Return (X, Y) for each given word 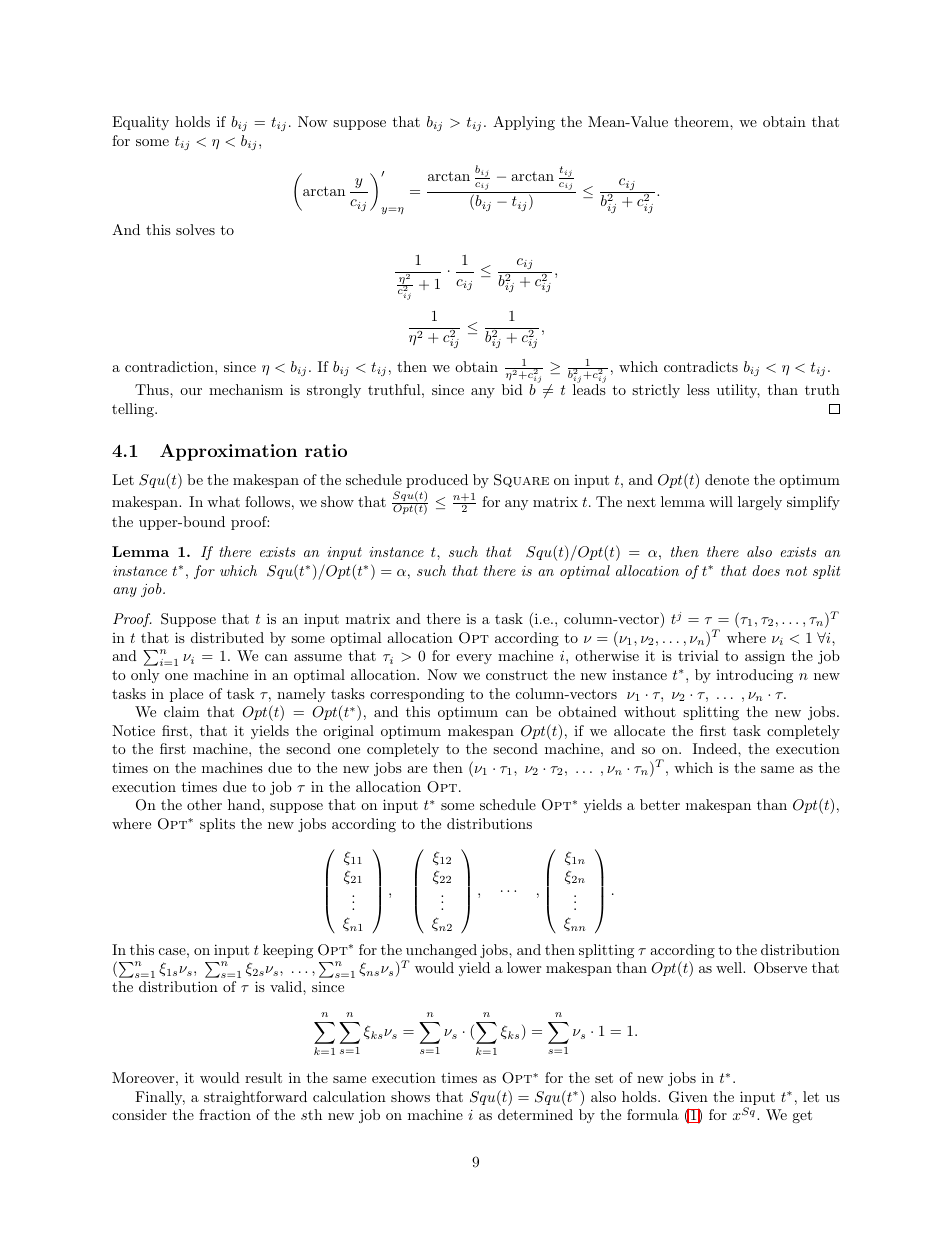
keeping (288, 951)
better (660, 804)
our (191, 391)
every (474, 659)
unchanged (440, 952)
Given (688, 1097)
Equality (140, 123)
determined (535, 1114)
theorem (702, 121)
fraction (225, 1114)
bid (512, 389)
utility (738, 391)
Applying (524, 123)
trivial (698, 655)
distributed (227, 637)
